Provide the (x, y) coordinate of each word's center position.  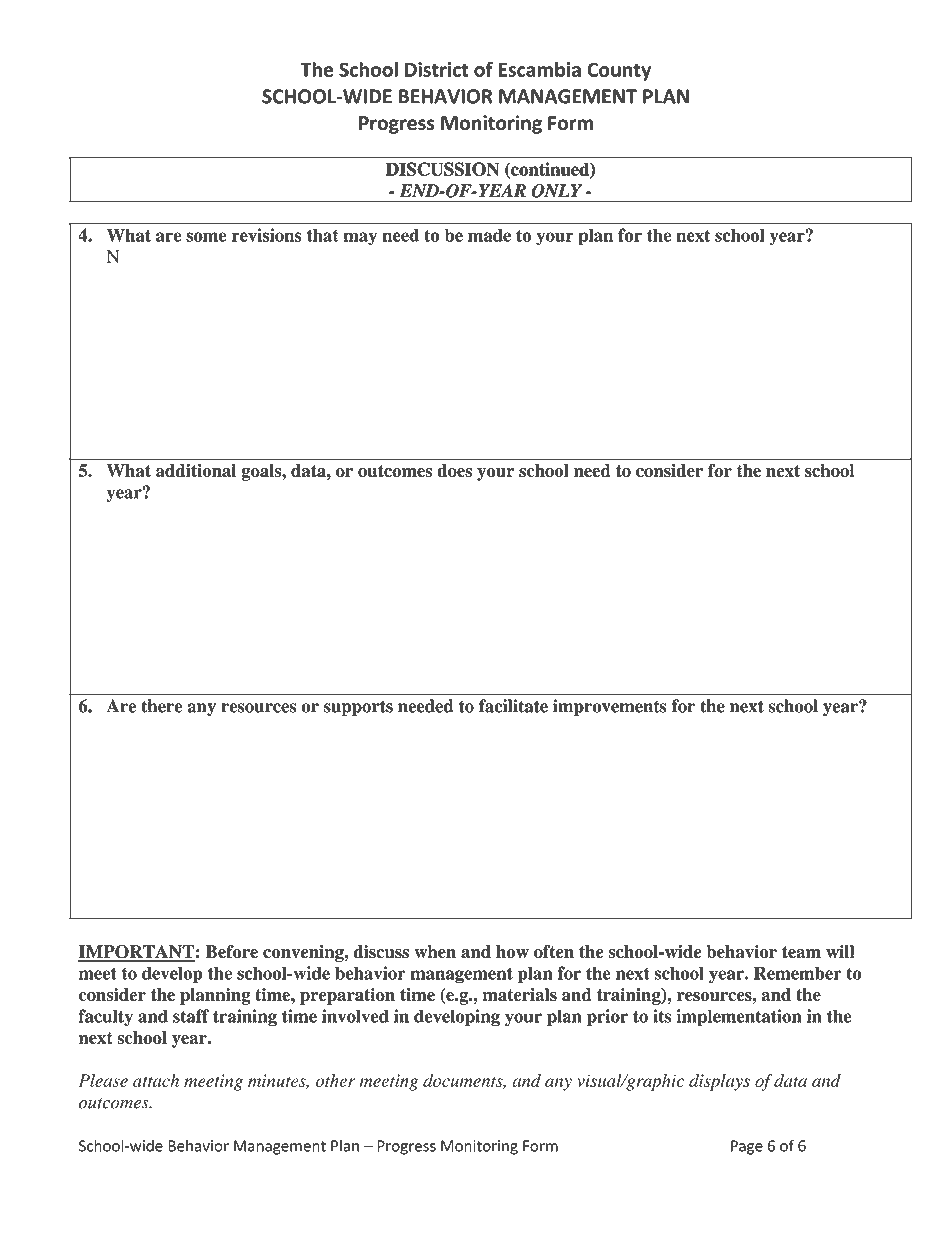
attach (156, 1080)
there (161, 706)
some (206, 237)
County (619, 71)
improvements (610, 707)
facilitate (513, 706)
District (437, 69)
